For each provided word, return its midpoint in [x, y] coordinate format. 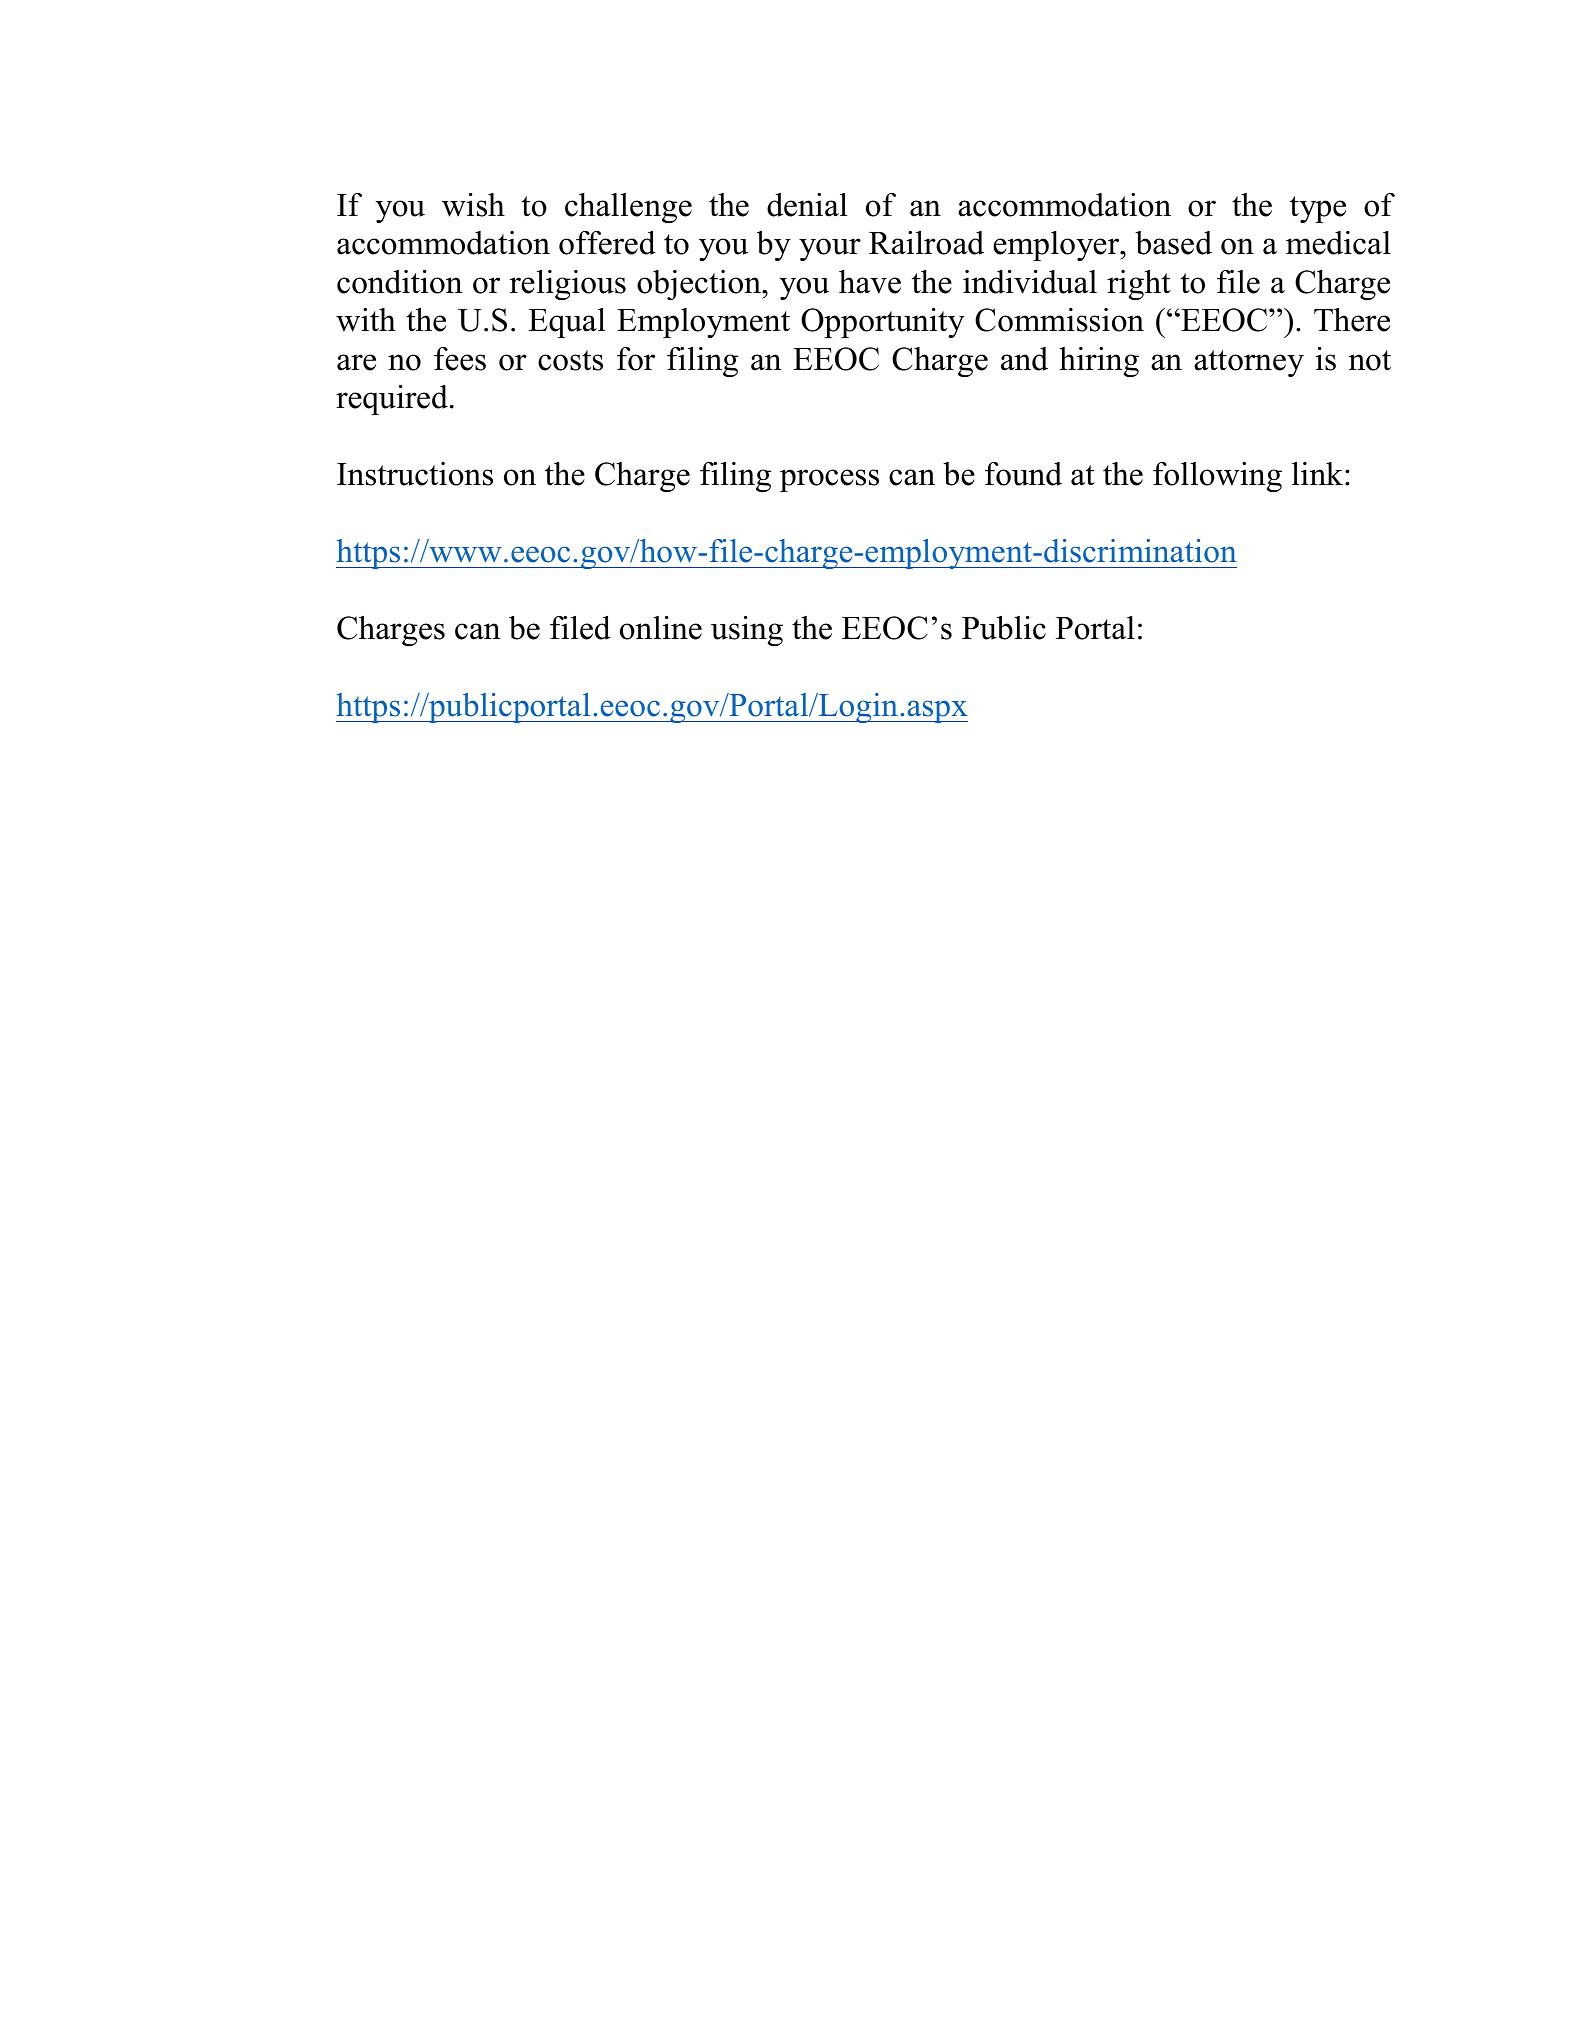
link [1319, 473]
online [661, 628]
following [1217, 477]
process [829, 480]
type [1318, 209]
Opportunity [882, 323]
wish [473, 205]
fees [460, 359]
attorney [1249, 363]
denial [807, 205]
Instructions [415, 474]
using [747, 631]
